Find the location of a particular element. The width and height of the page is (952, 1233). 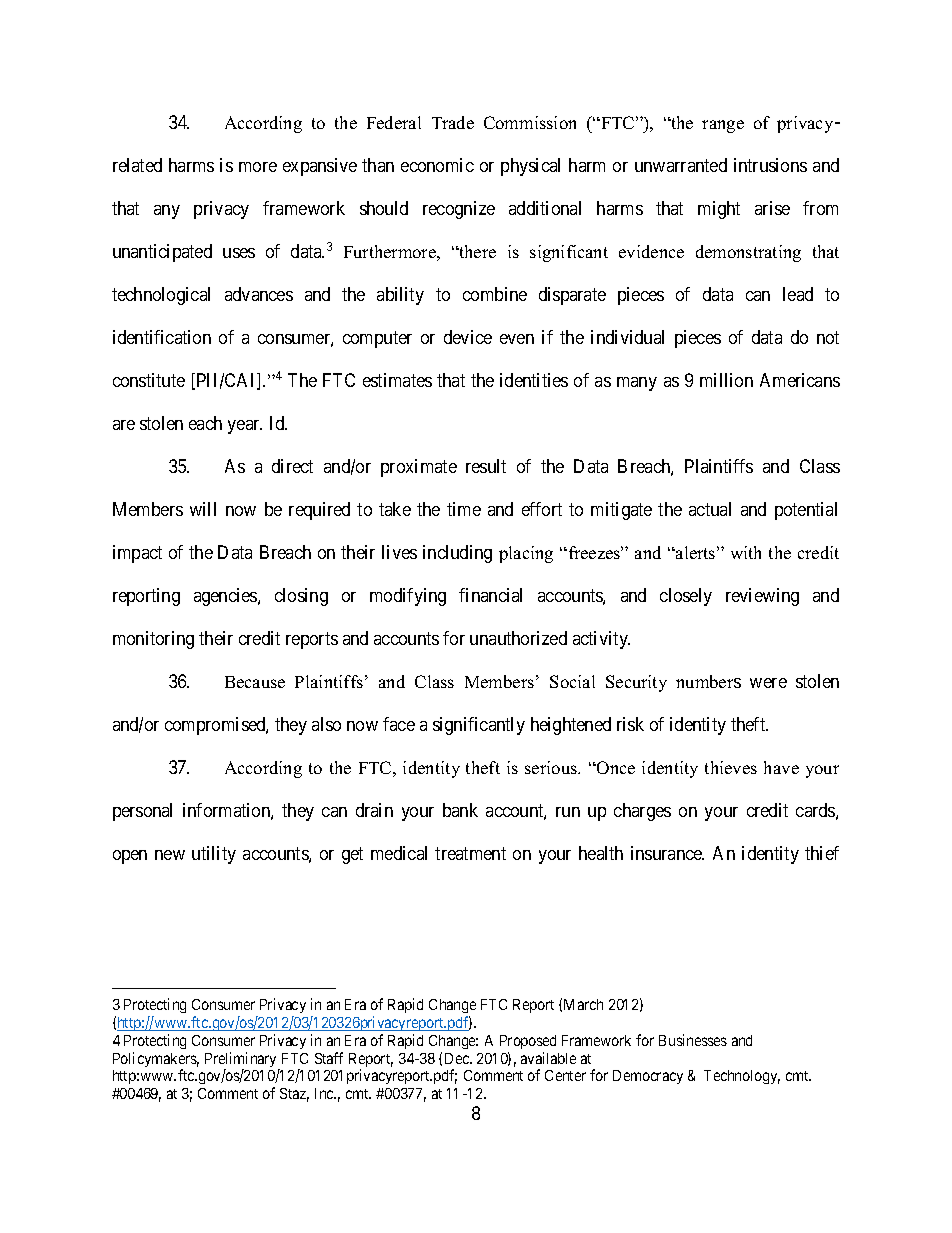

expansive is located at coordinates (320, 167).
